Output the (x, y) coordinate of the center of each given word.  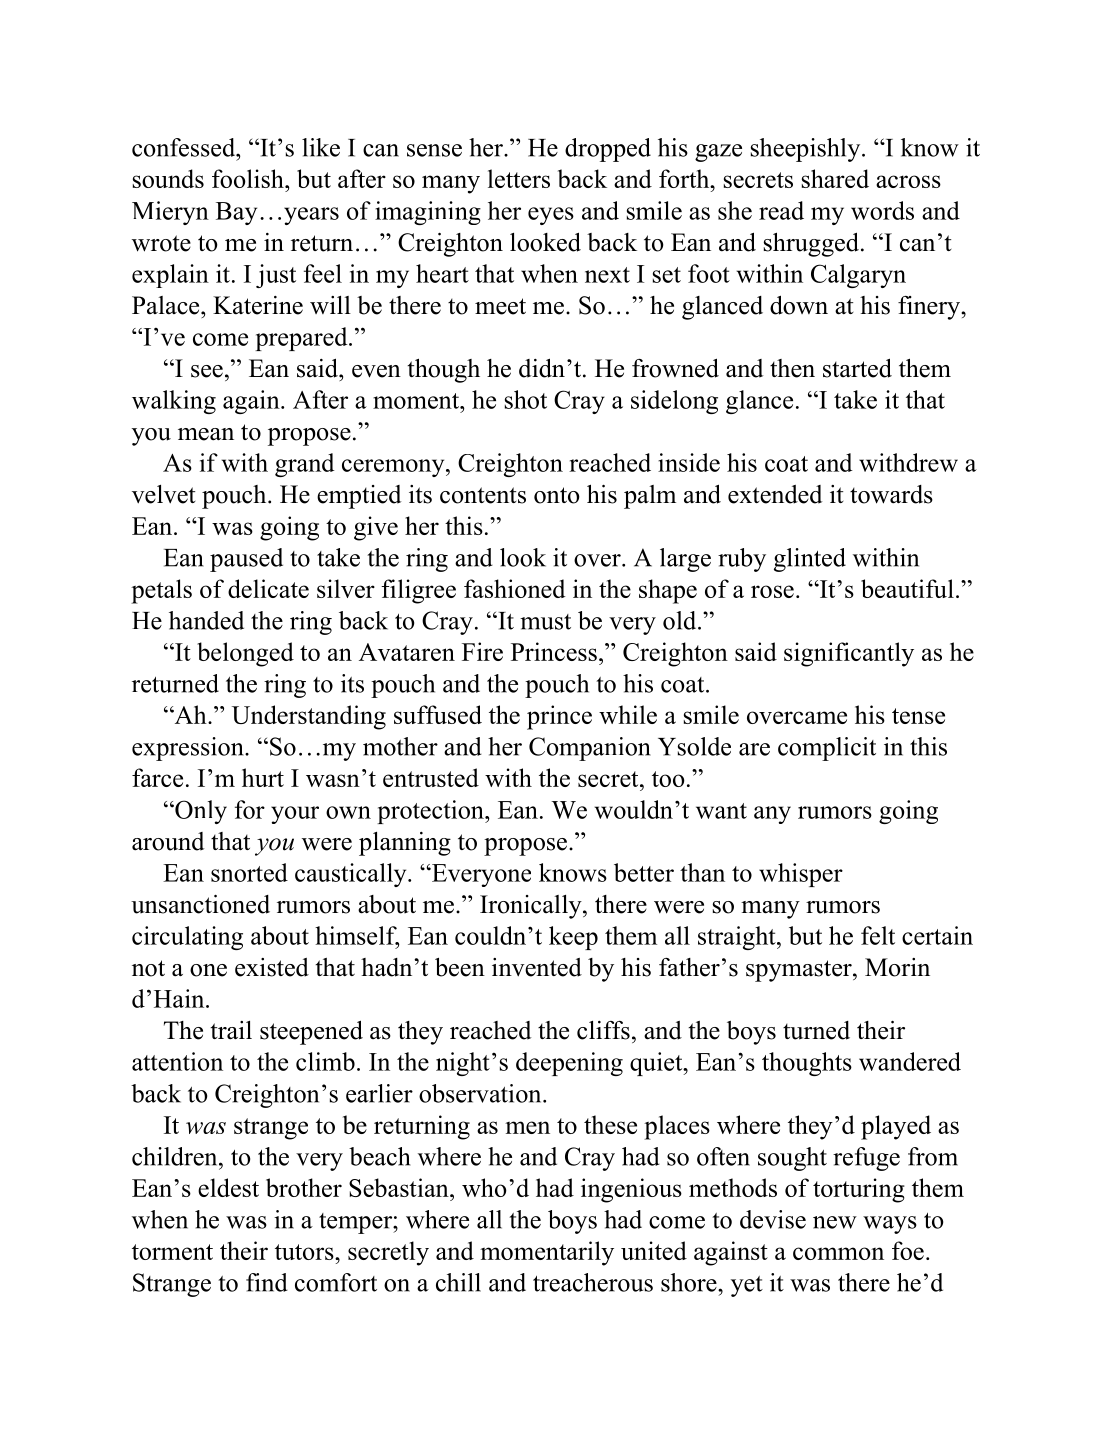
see (207, 371)
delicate (268, 588)
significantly (849, 654)
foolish (249, 178)
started (857, 368)
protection (431, 812)
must (545, 622)
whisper (801, 875)
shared (835, 178)
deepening (569, 1064)
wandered (910, 1061)
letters (519, 178)
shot (526, 399)
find (267, 1282)
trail (231, 1030)
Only (200, 812)
